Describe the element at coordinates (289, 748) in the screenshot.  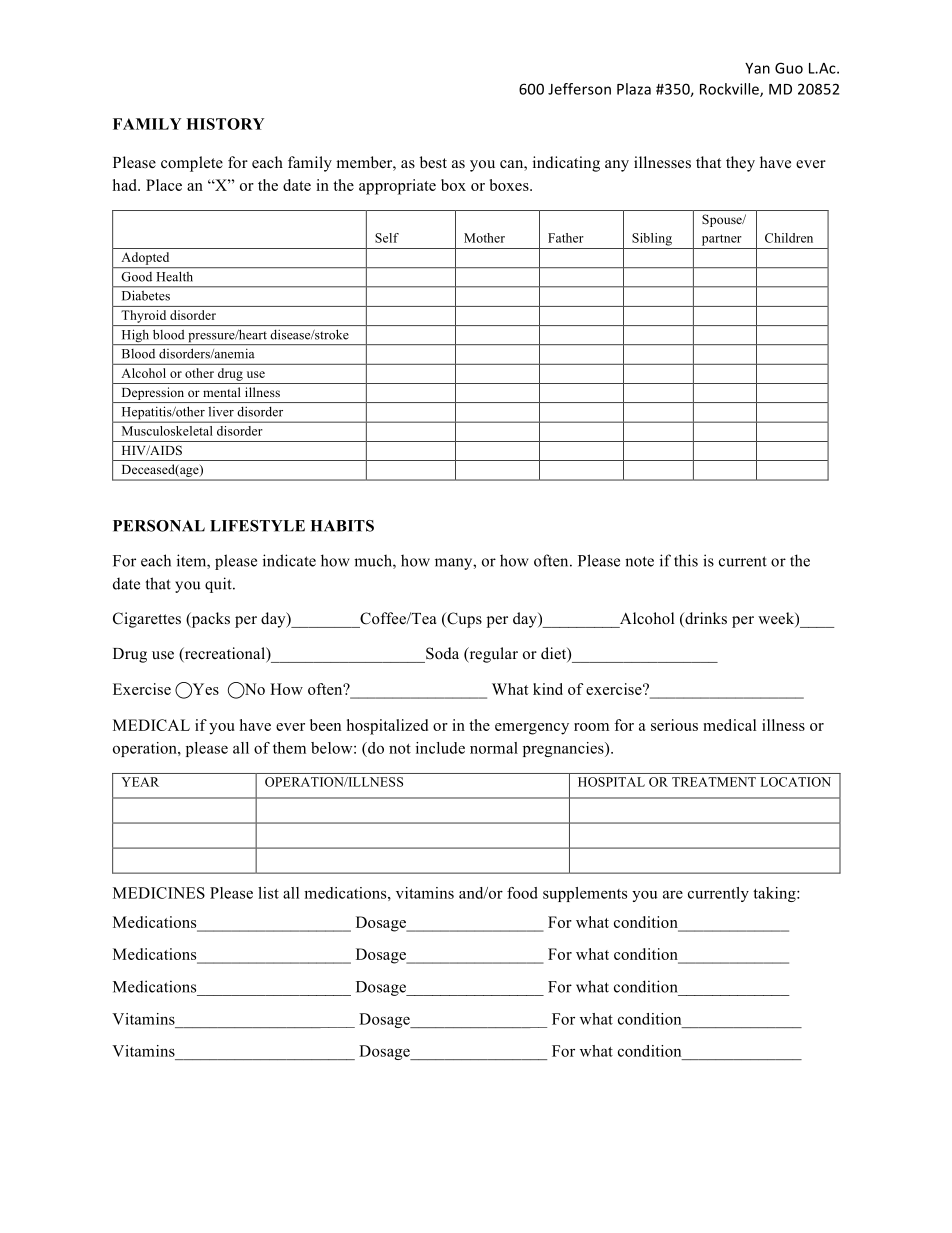
I see `them` at that location.
